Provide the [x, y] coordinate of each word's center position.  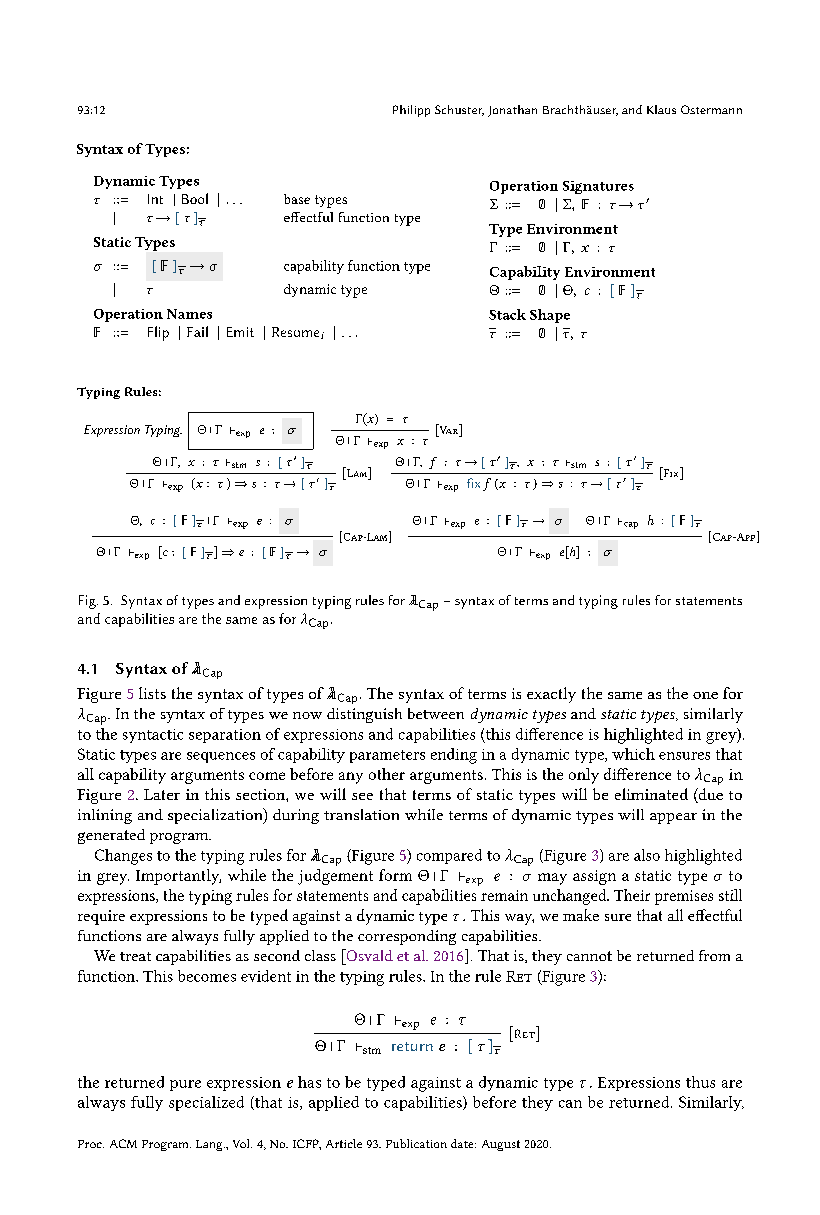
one [705, 695]
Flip [158, 333]
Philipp [411, 111]
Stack [507, 314]
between [436, 713]
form [395, 875]
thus [700, 1082]
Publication [416, 1143]
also [647, 855]
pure [185, 1085]
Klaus [661, 109]
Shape [550, 316]
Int [155, 199]
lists [152, 693]
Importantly [178, 877]
